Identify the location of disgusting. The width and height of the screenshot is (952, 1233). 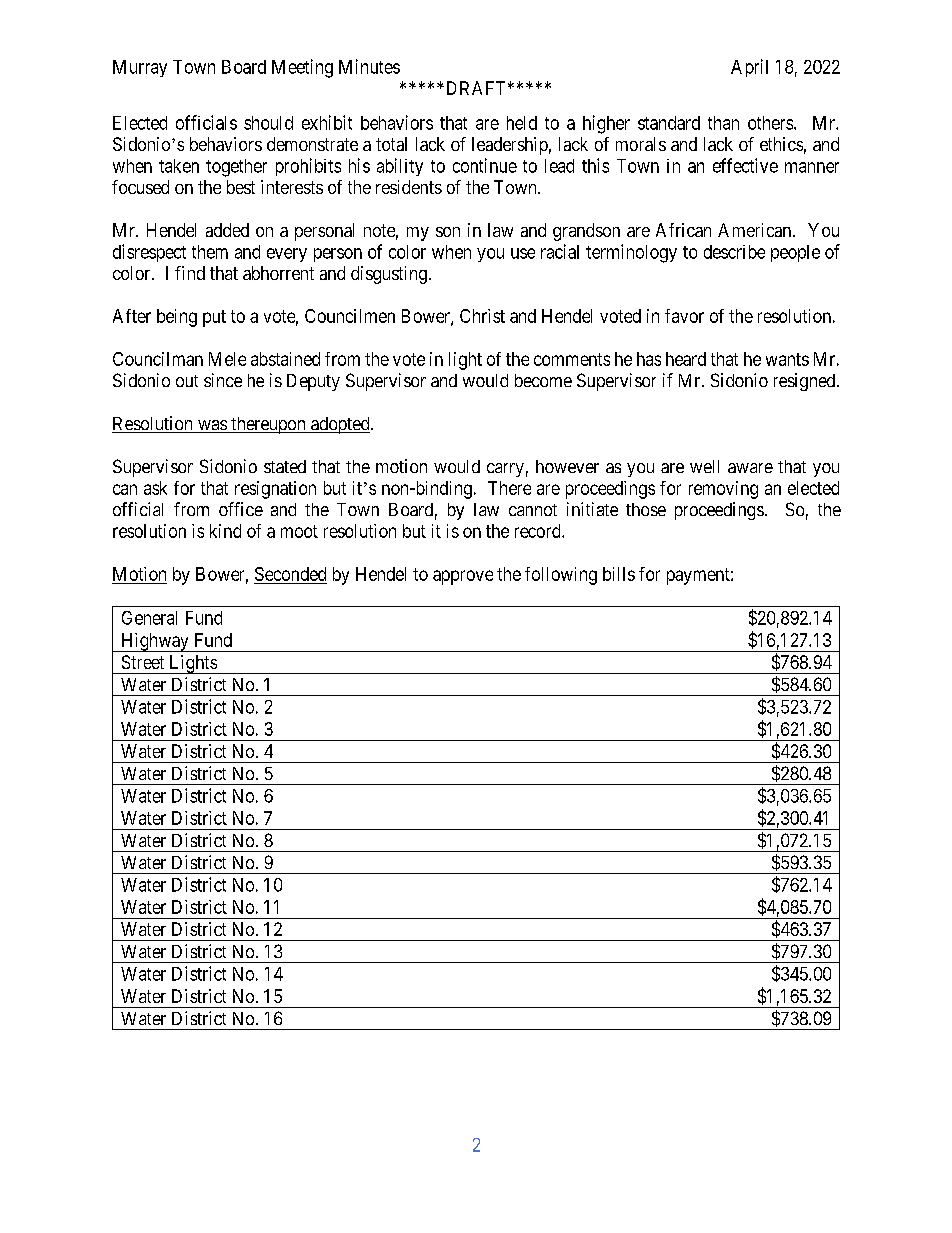
(389, 275).
